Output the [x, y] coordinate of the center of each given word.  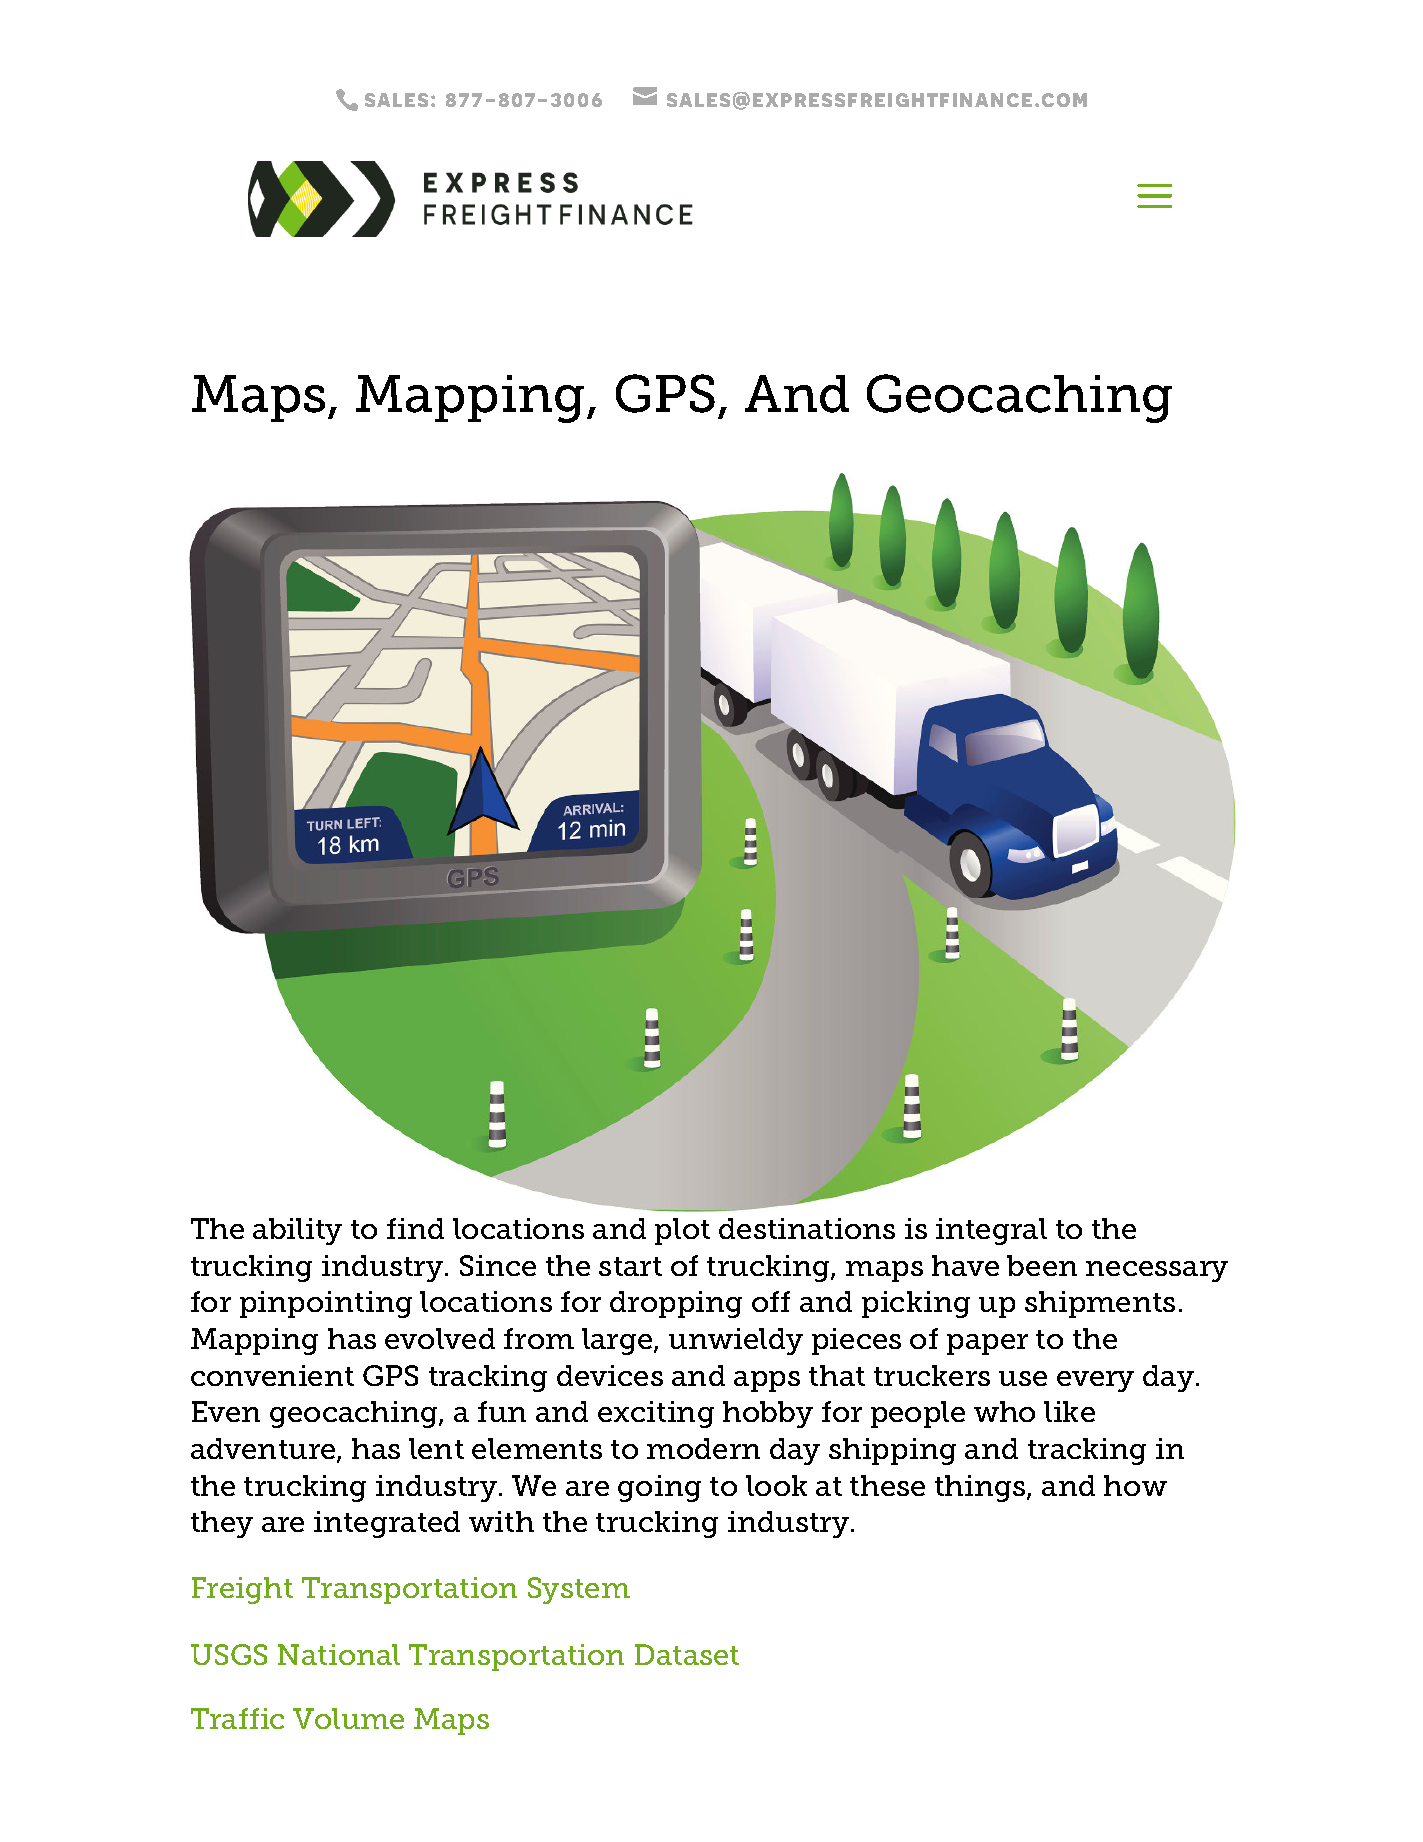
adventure [264, 1450]
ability [297, 1231]
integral [991, 1231]
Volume [348, 1718]
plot [682, 1231]
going [659, 1488]
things [981, 1488]
